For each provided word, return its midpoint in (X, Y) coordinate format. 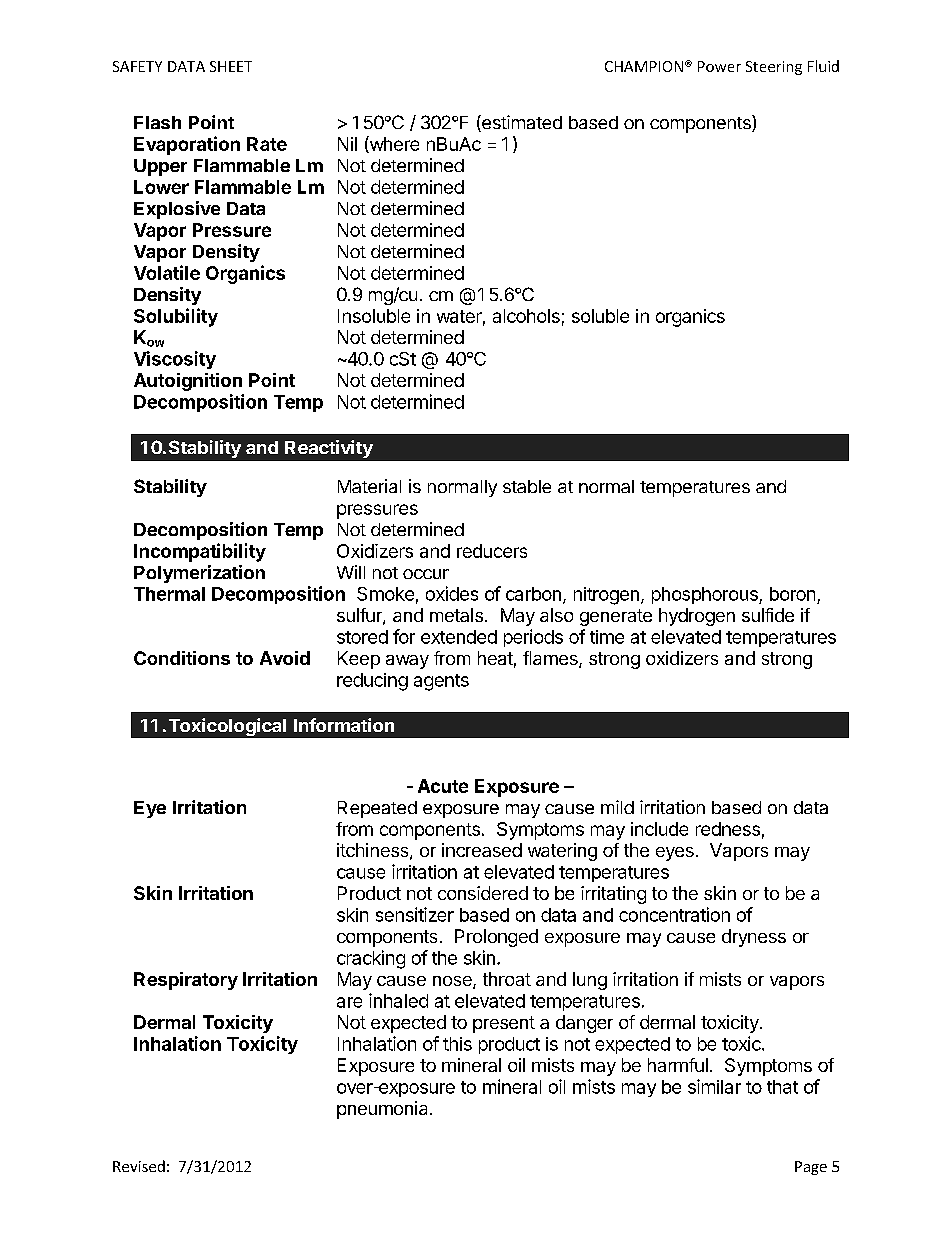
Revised (139, 1166)
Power (719, 66)
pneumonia (382, 1110)
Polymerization (199, 574)
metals (456, 615)
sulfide (768, 615)
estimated (521, 123)
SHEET (231, 66)
